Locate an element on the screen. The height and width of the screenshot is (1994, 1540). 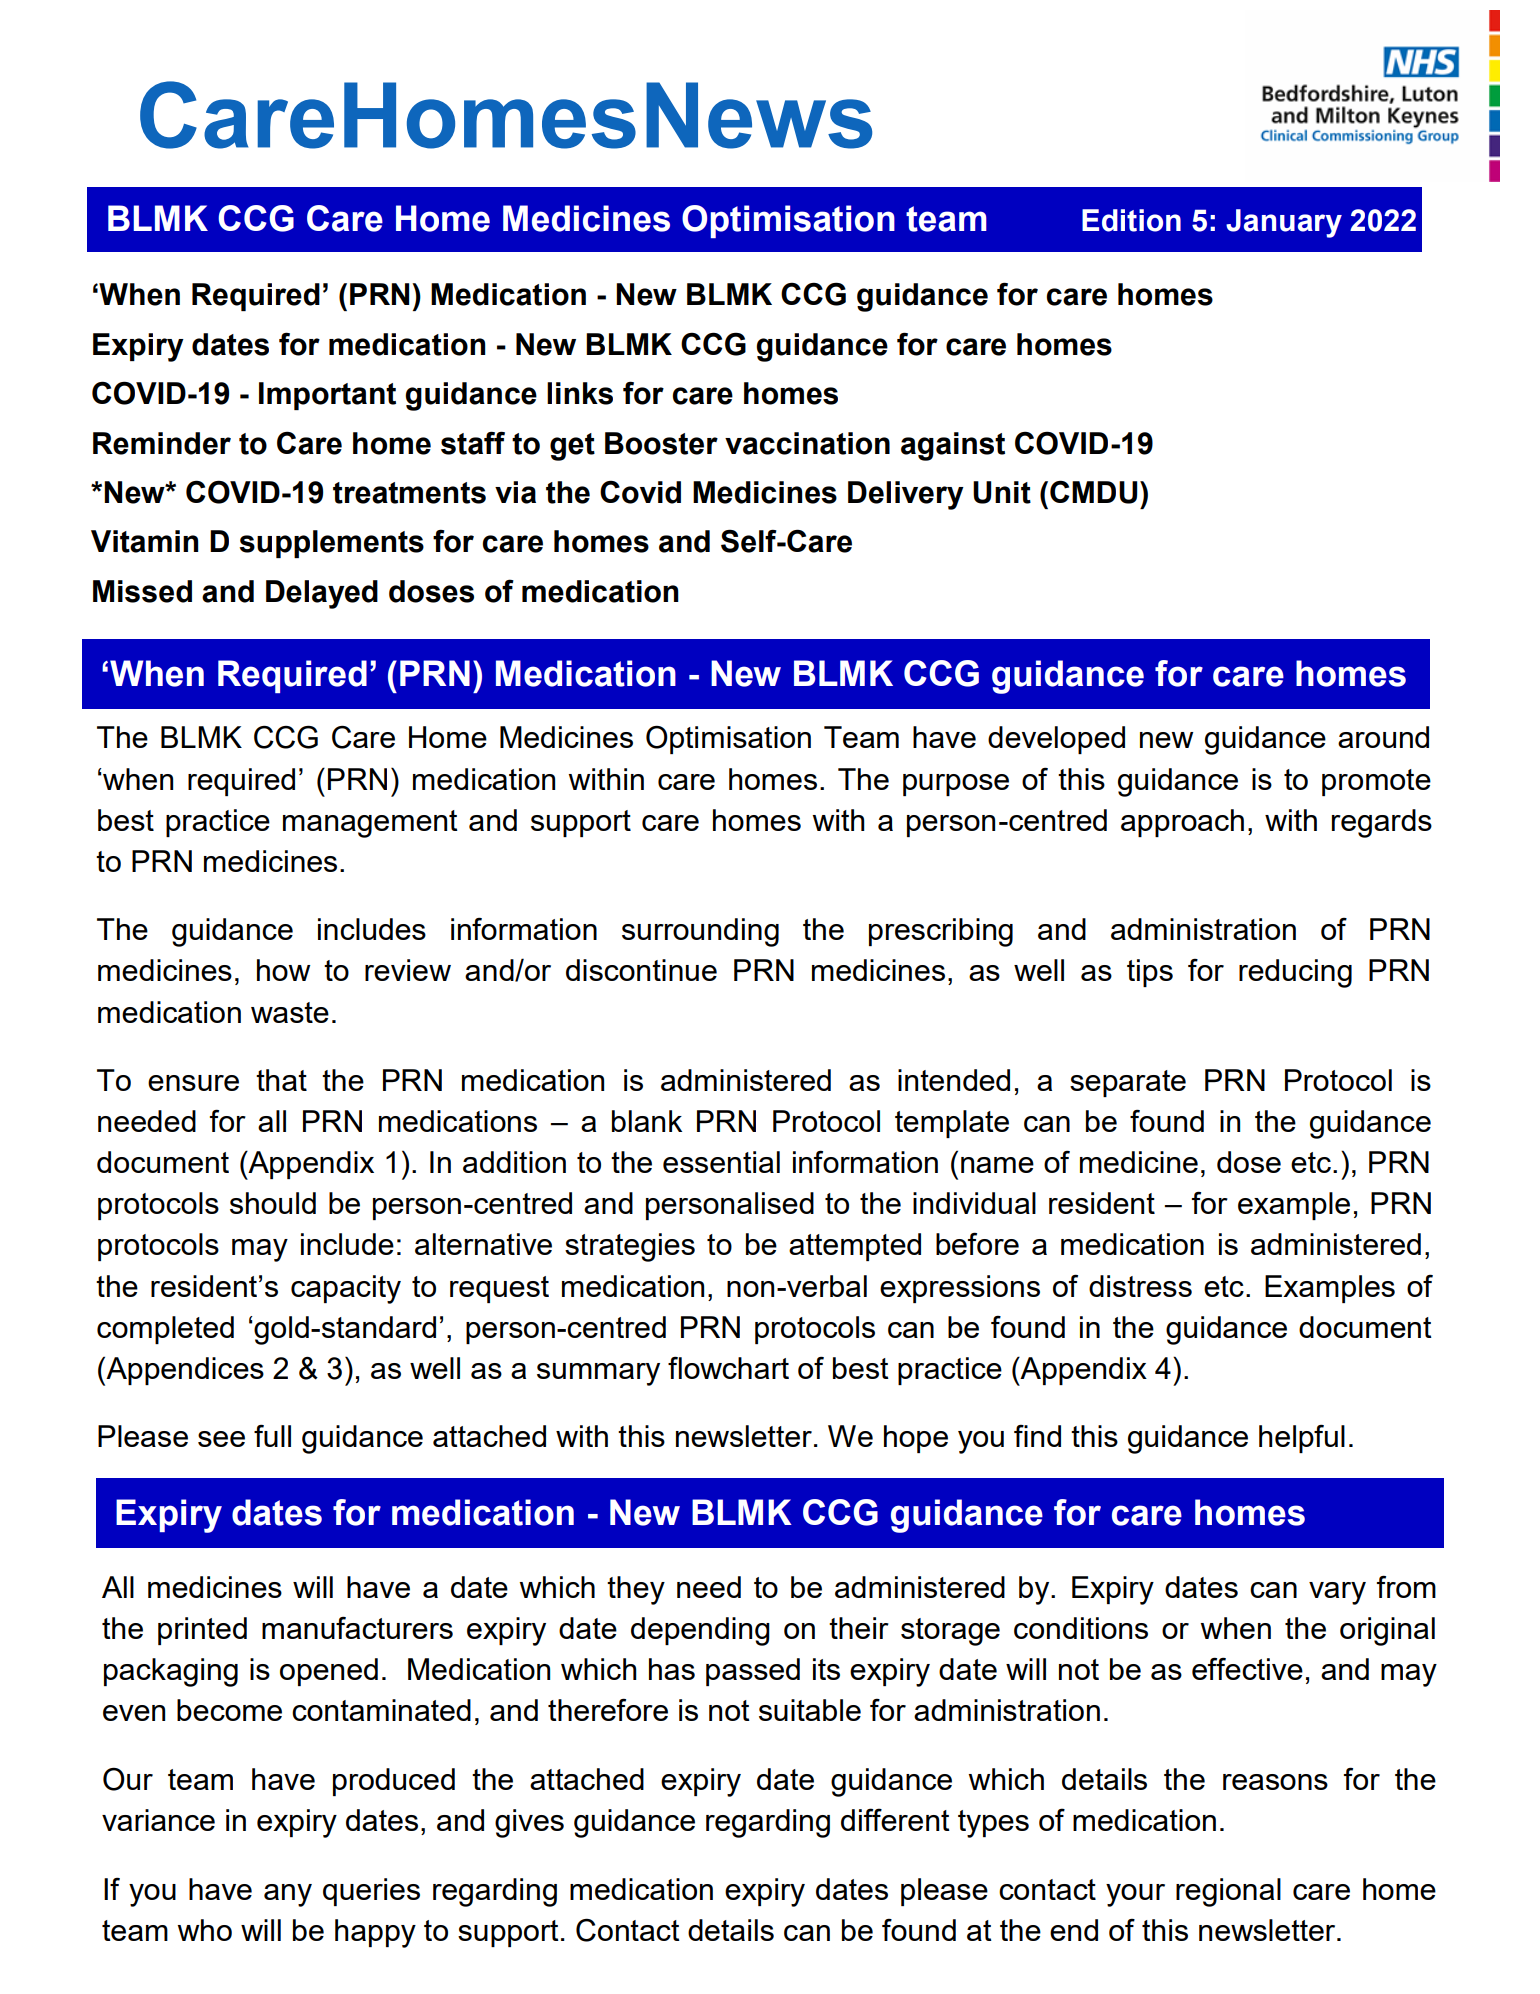
distress is located at coordinates (1140, 1286).
